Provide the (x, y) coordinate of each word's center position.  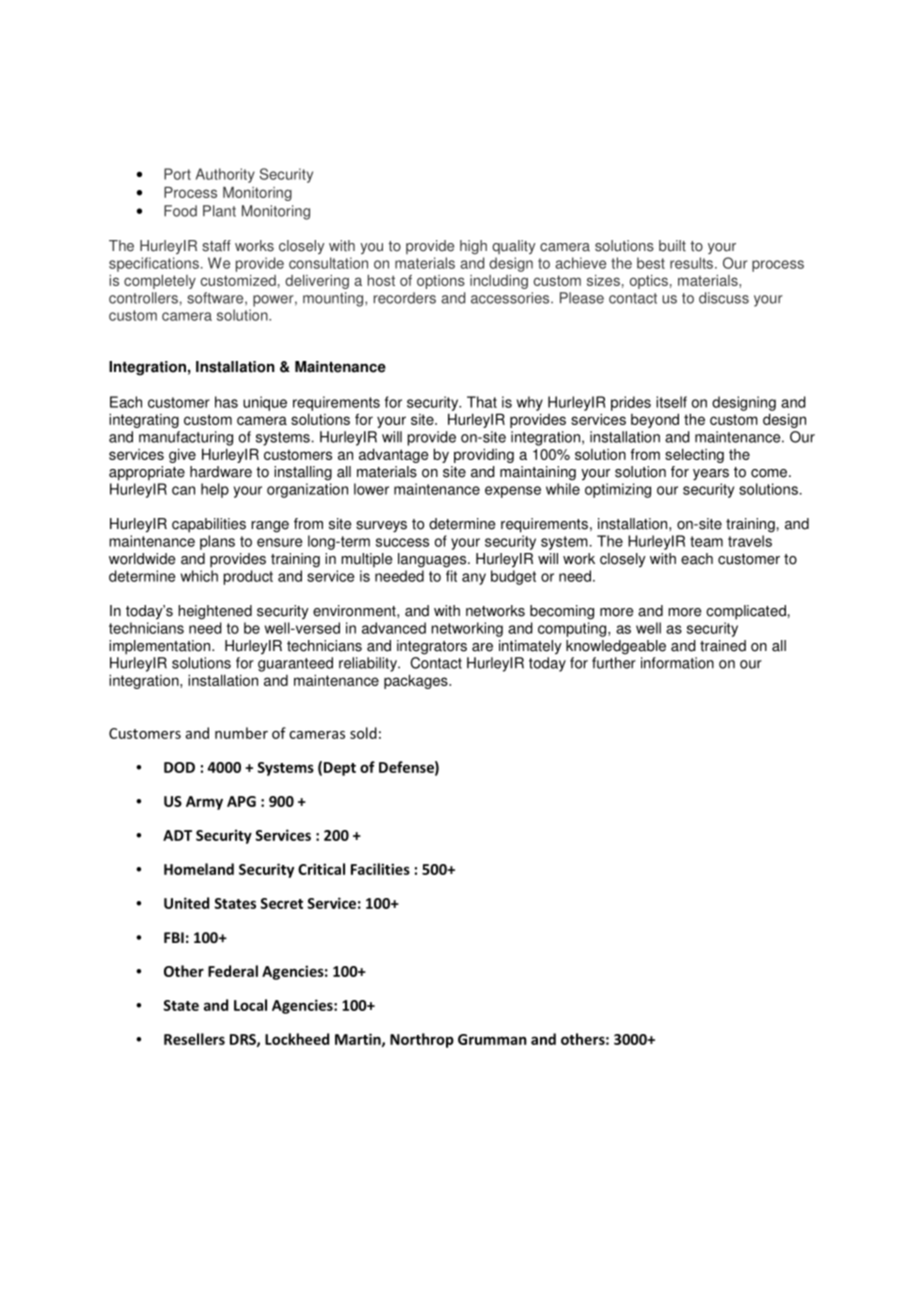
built (672, 246)
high (473, 247)
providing (484, 455)
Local (250, 1005)
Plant (219, 211)
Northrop (422, 1040)
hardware (221, 472)
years (711, 475)
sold (363, 733)
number (241, 733)
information (677, 663)
